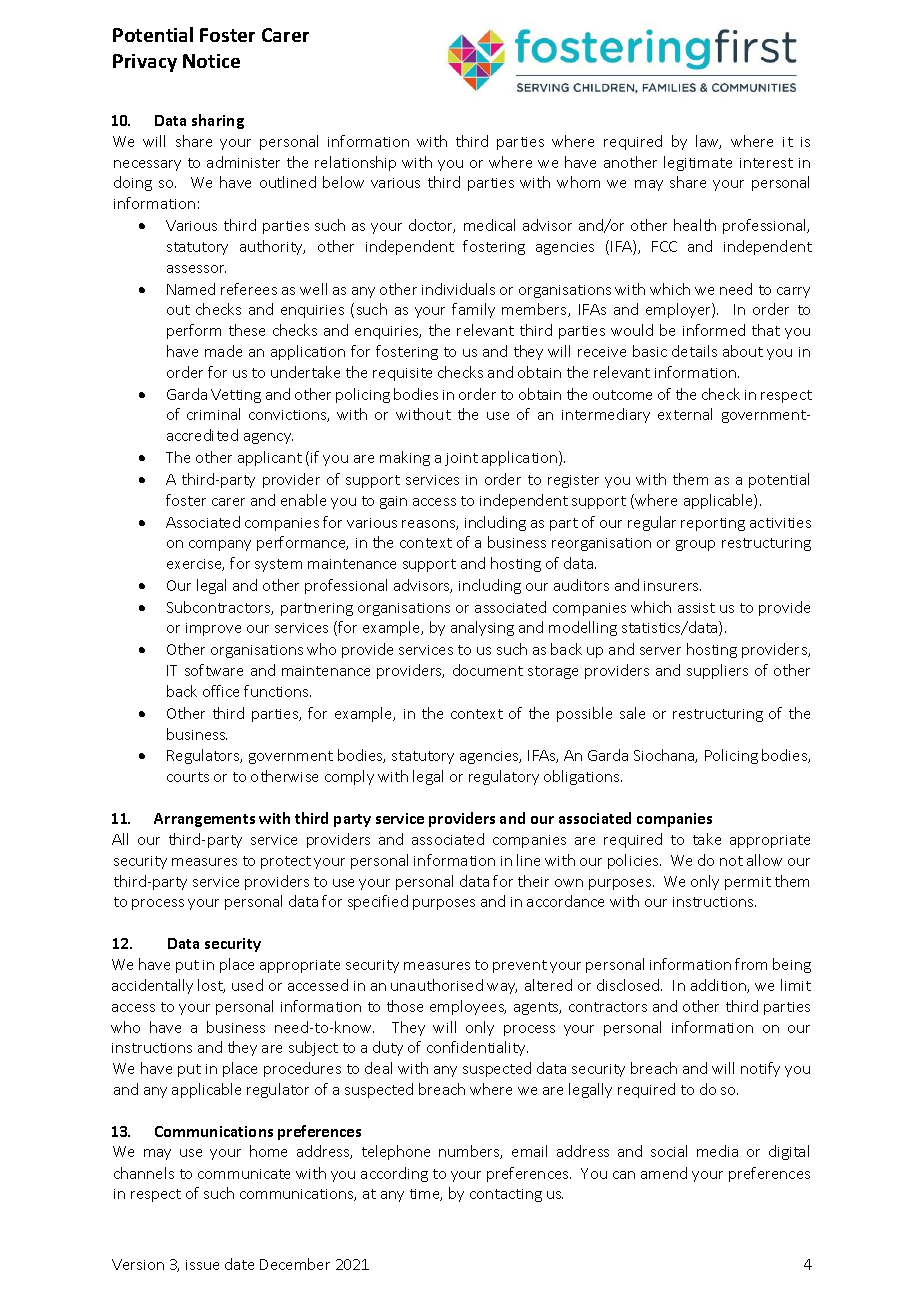  I want to click on sharing, so click(218, 121).
